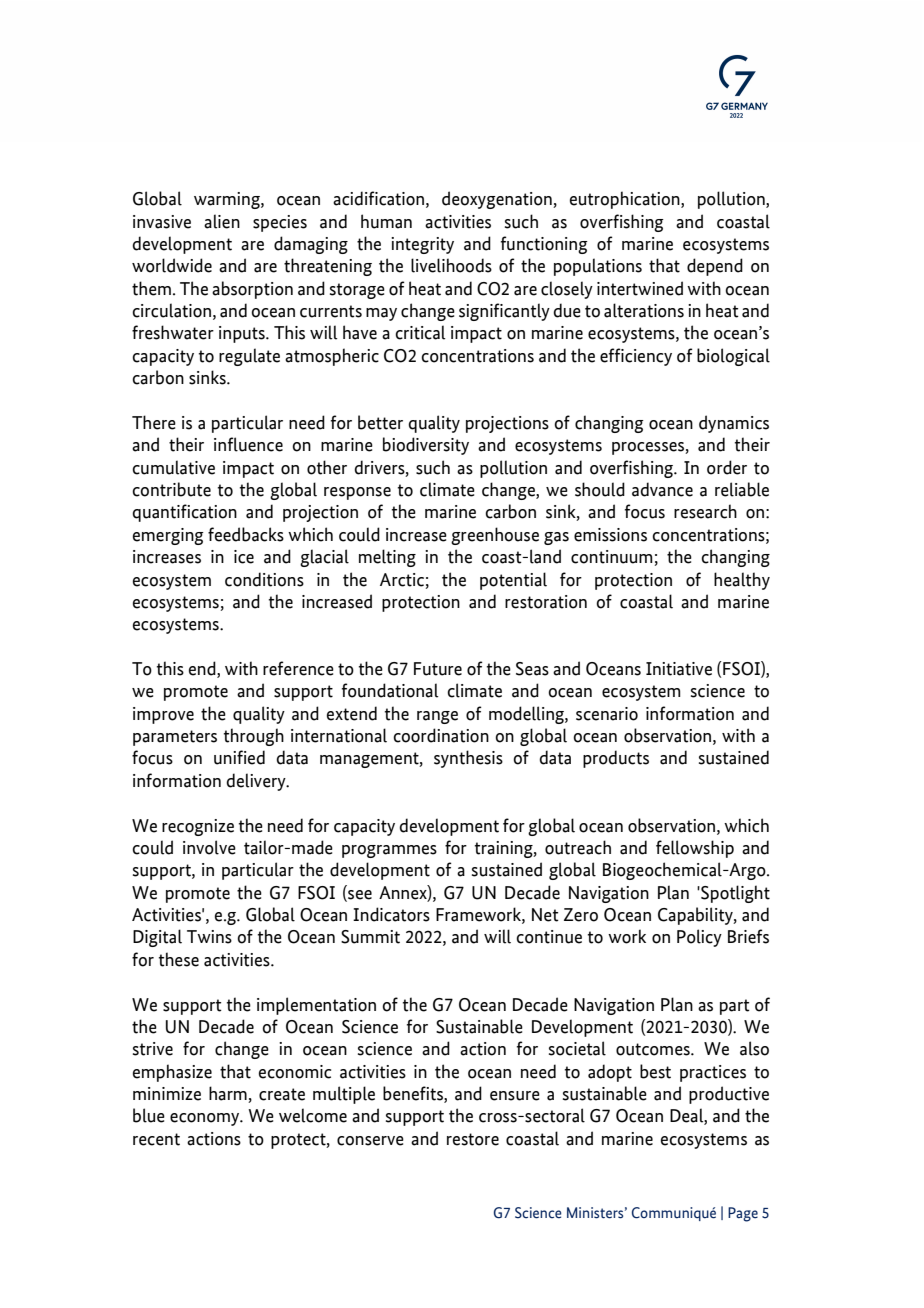 Image resolution: width=924 pixels, height=1308 pixels. I want to click on alien, so click(222, 221).
